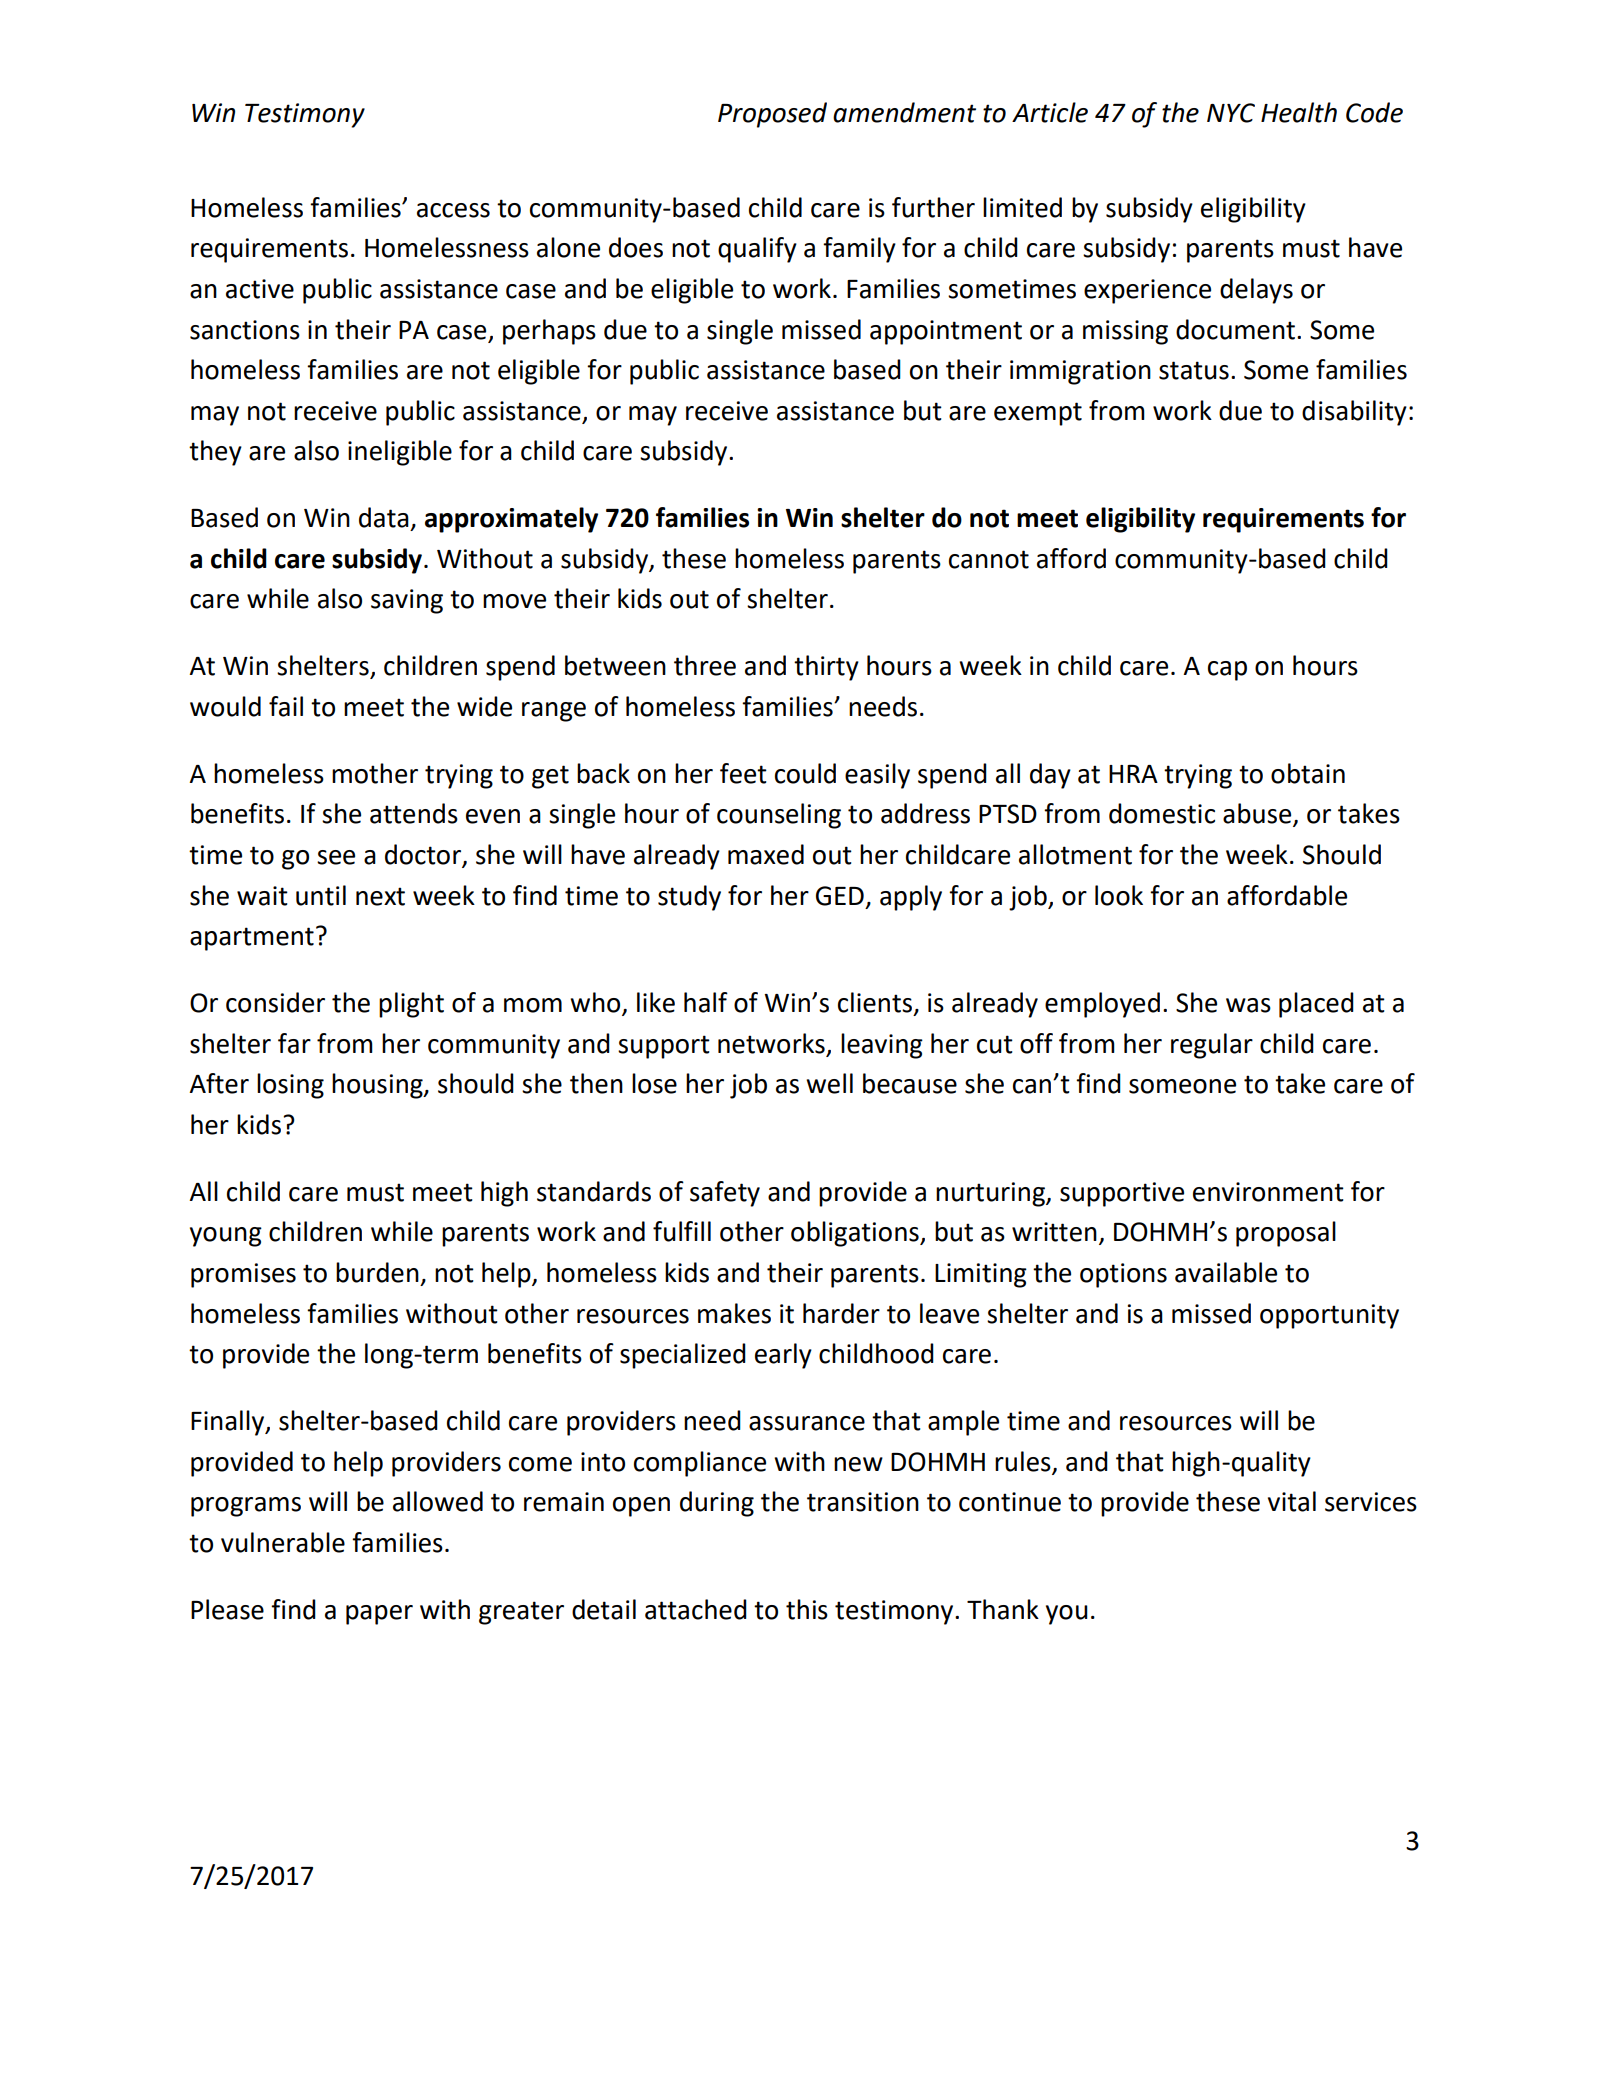 This page has height=2082, width=1609. What do you see at coordinates (1231, 113) in the page?
I see `NYC` at bounding box center [1231, 113].
